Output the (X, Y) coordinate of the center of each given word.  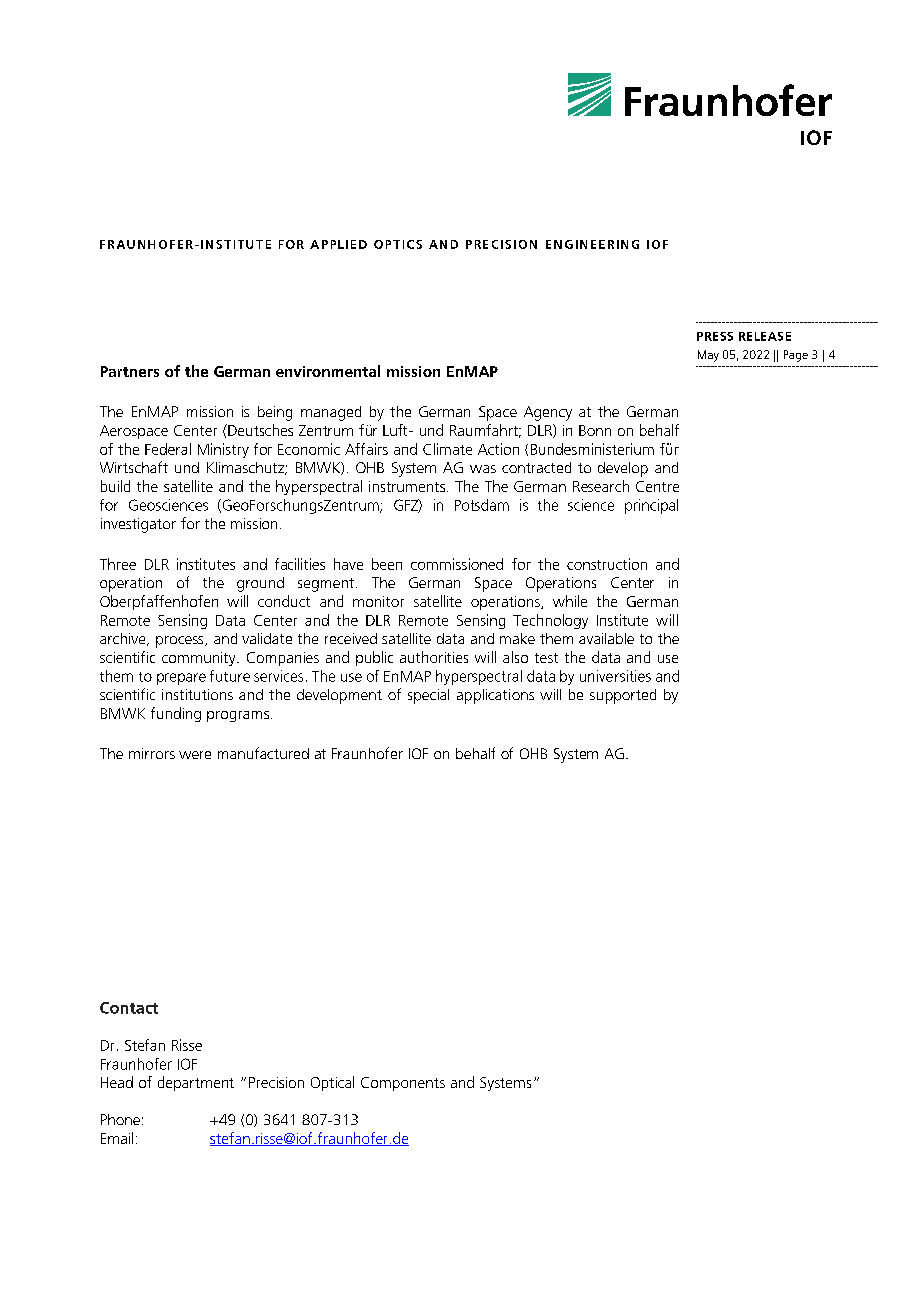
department (196, 1083)
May (708, 356)
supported (623, 696)
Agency (548, 413)
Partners (130, 371)
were (195, 755)
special (428, 696)
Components (403, 1084)
